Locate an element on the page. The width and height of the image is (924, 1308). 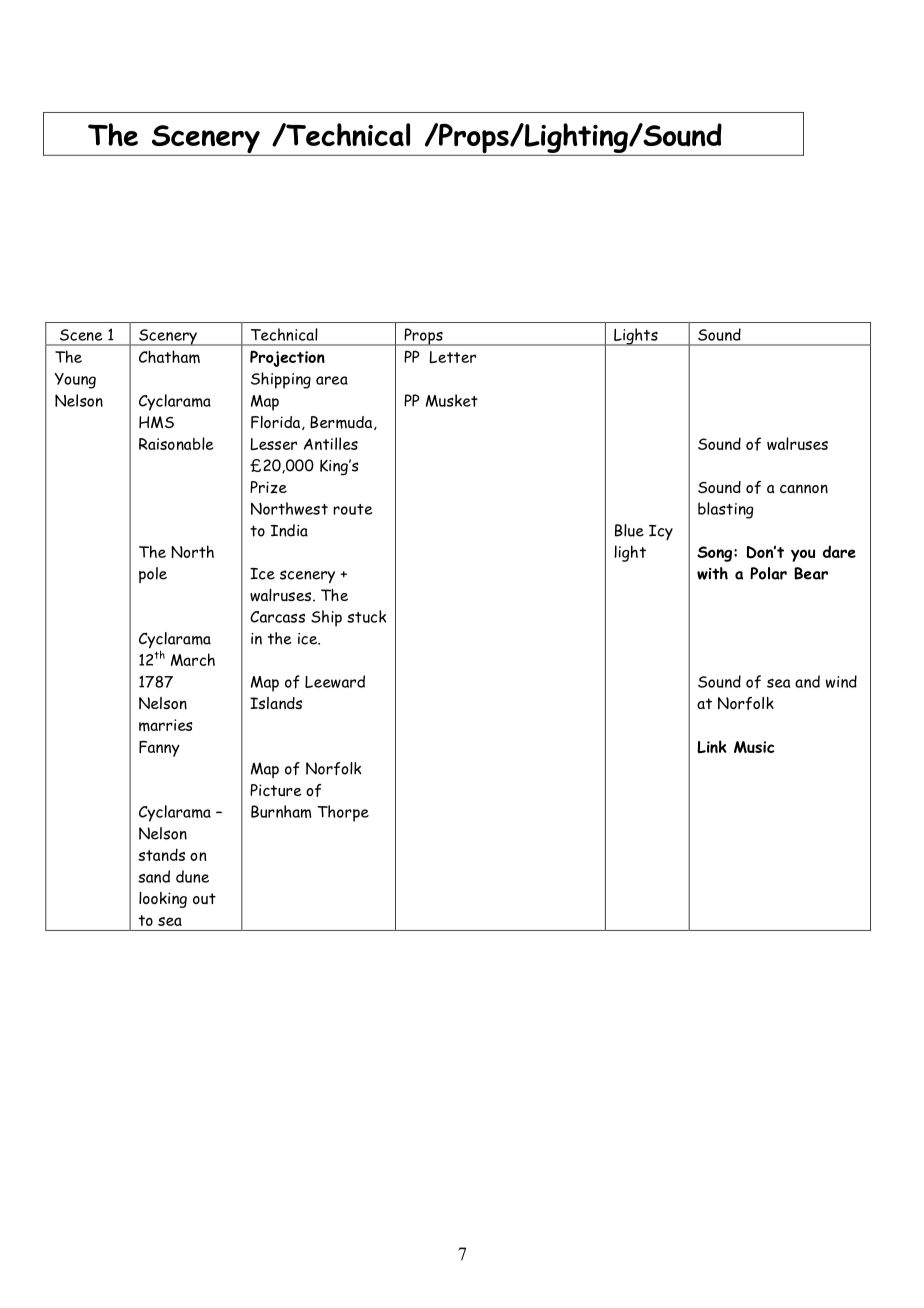
Musket is located at coordinates (452, 400).
